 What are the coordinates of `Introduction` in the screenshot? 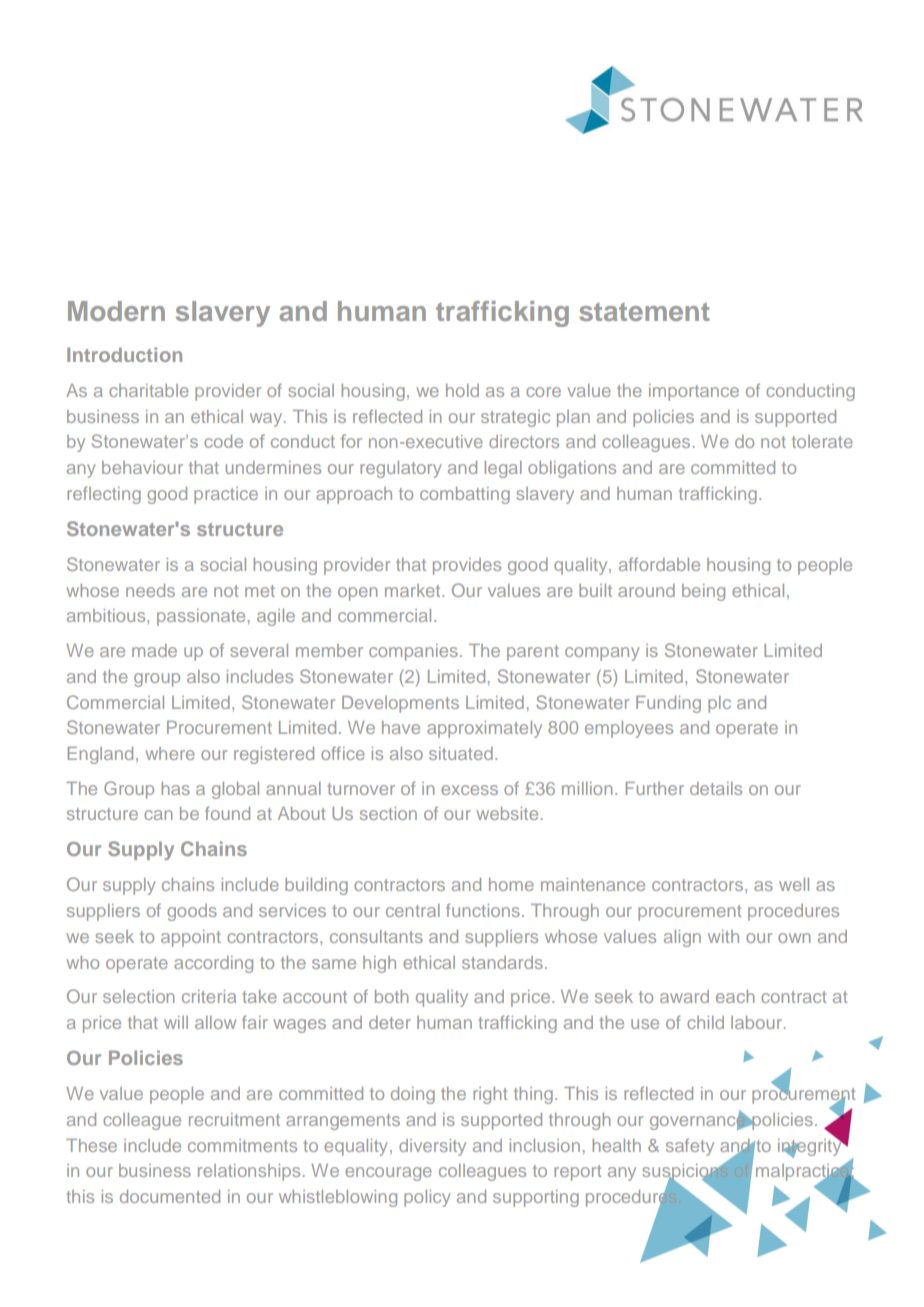 It's located at (124, 354).
